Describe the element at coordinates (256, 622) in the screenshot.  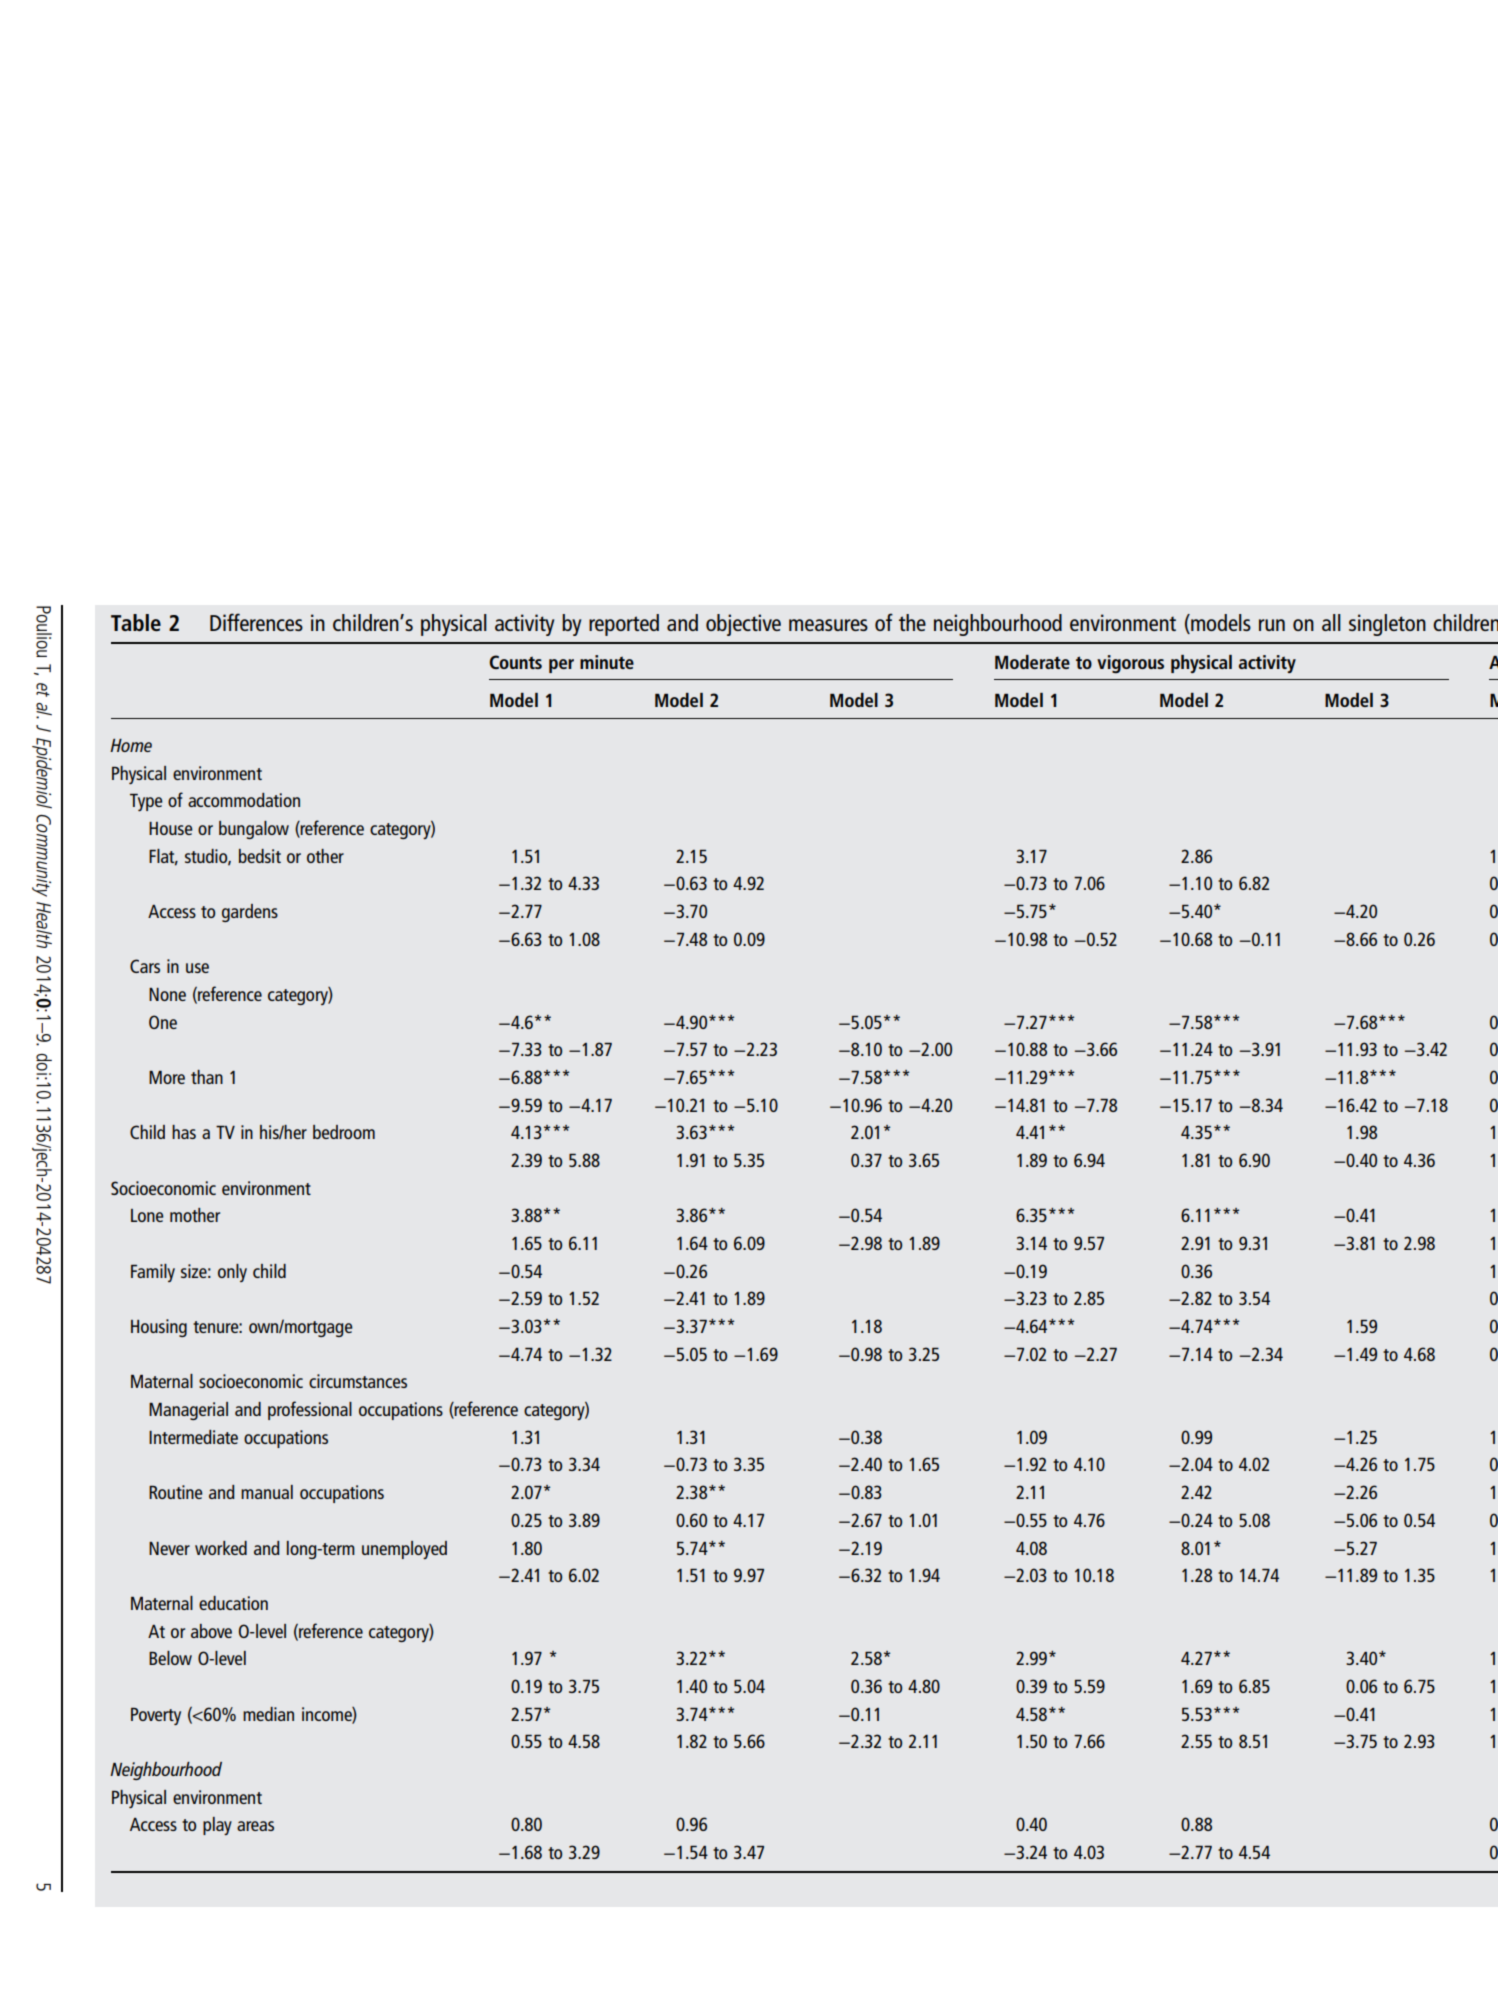
I see `Differences` at that location.
